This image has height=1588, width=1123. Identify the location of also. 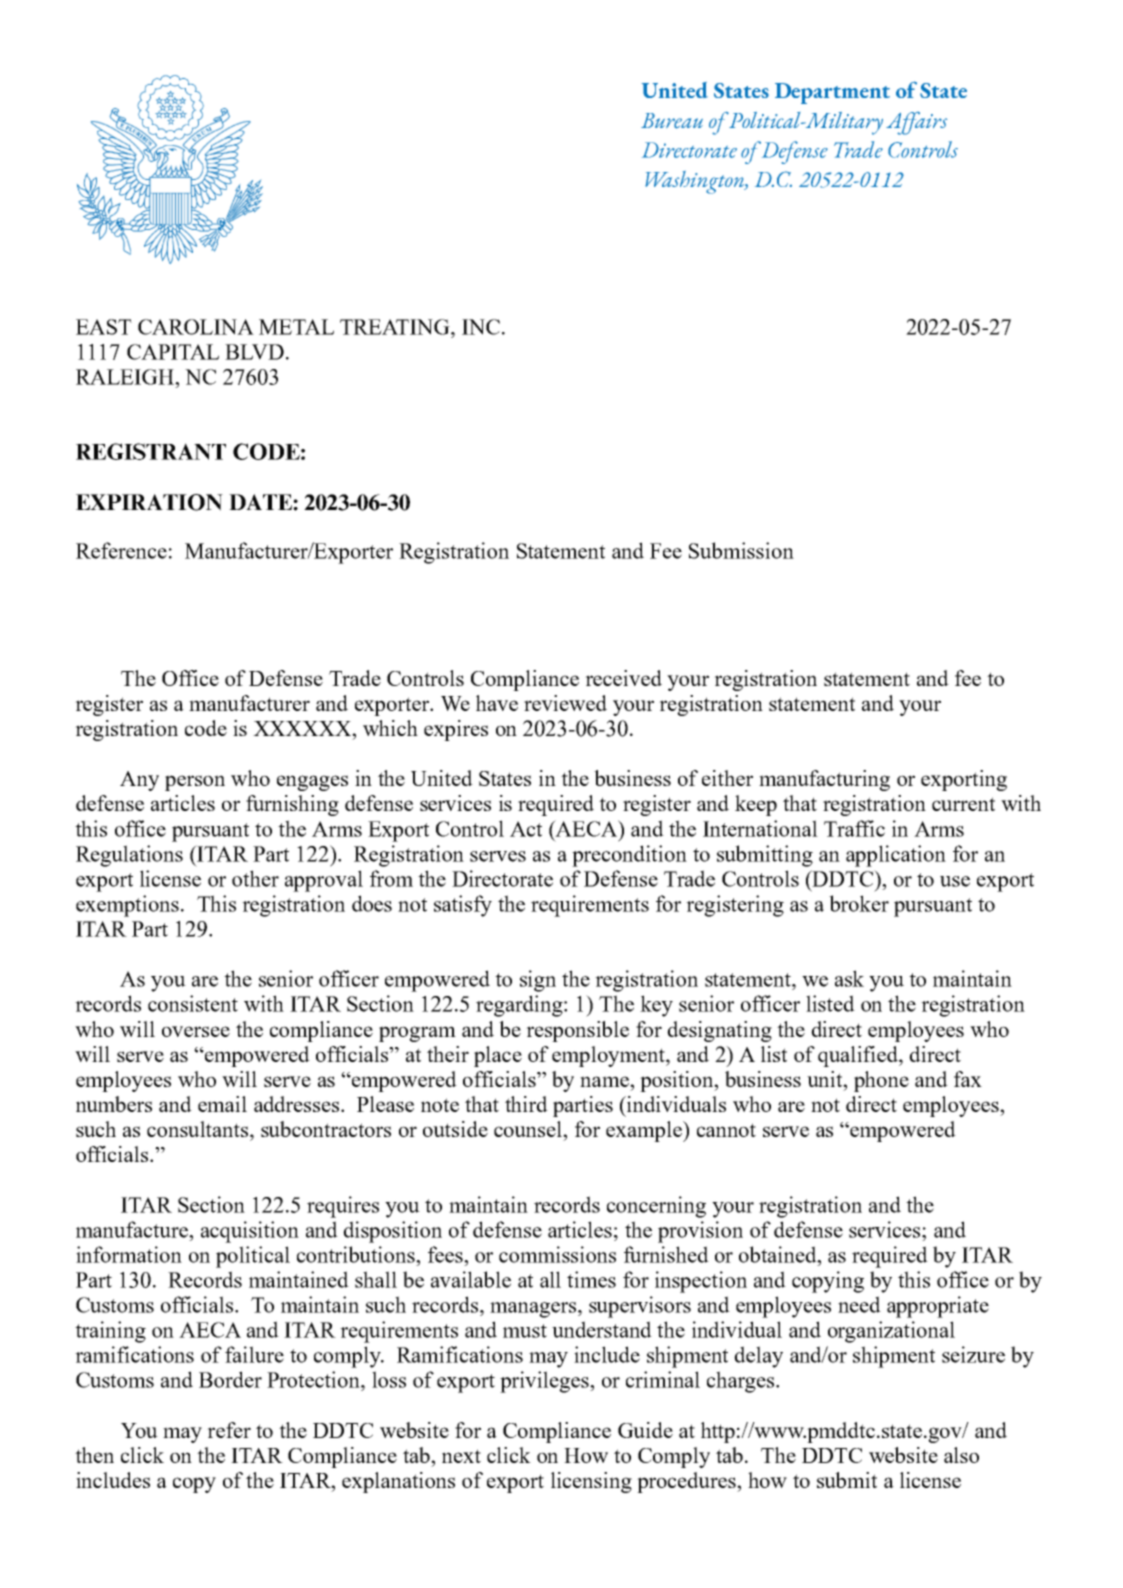
(961, 1455).
